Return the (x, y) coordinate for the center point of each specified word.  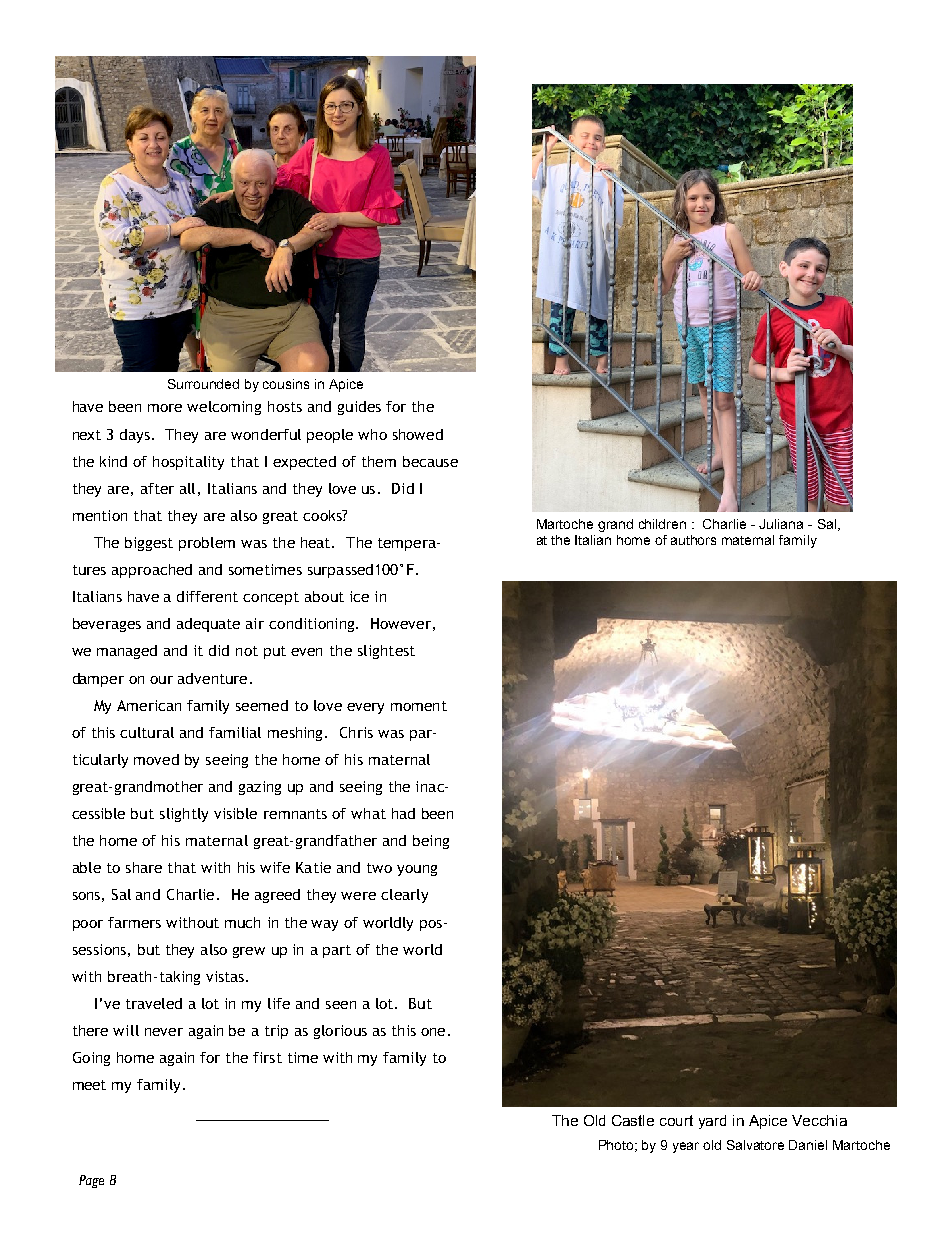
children (662, 524)
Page (91, 1181)
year (686, 1147)
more (165, 408)
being (431, 842)
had (403, 813)
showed (418, 434)
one (435, 1032)
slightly (184, 815)
